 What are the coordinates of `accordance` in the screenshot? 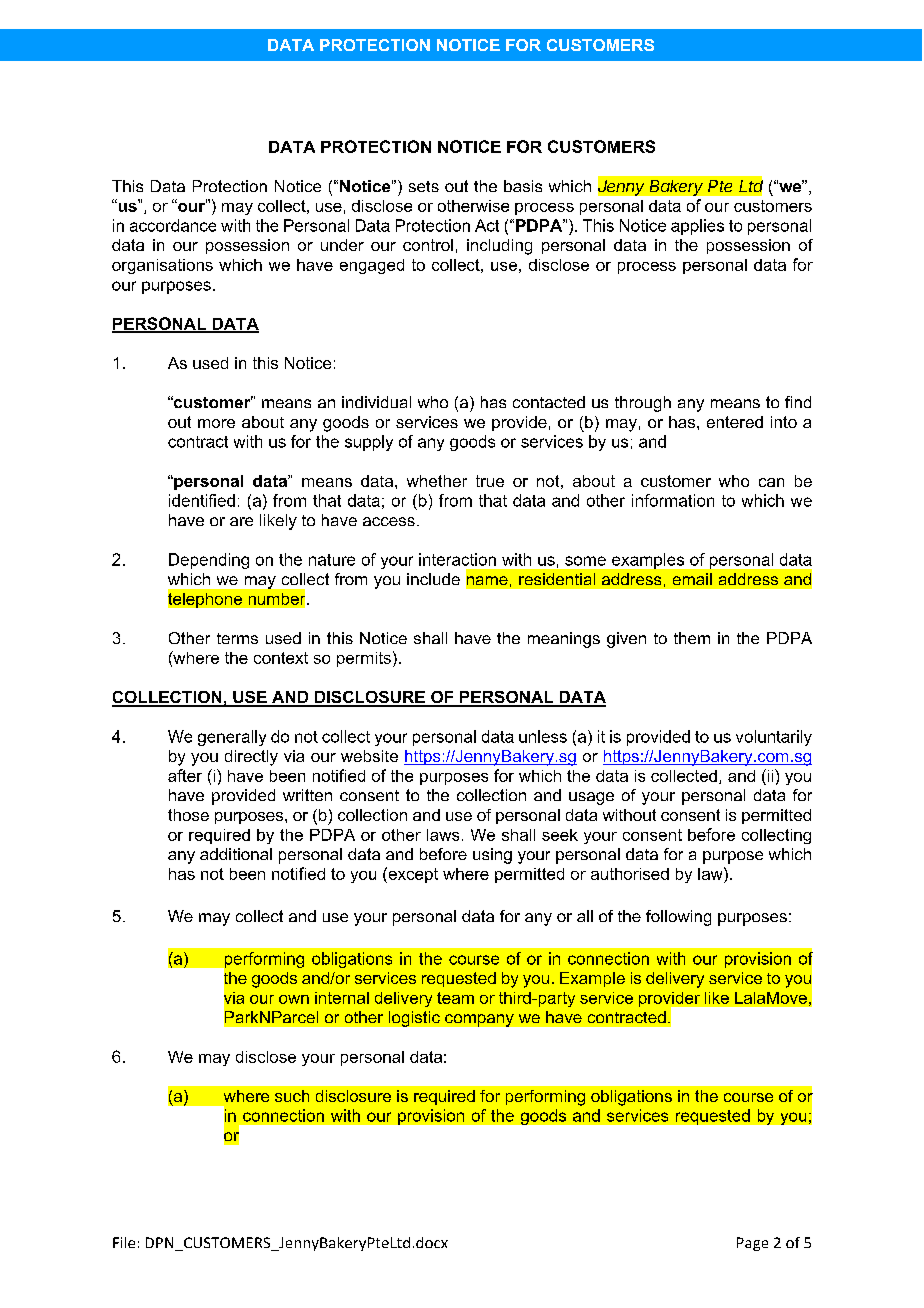 It's located at (173, 225).
